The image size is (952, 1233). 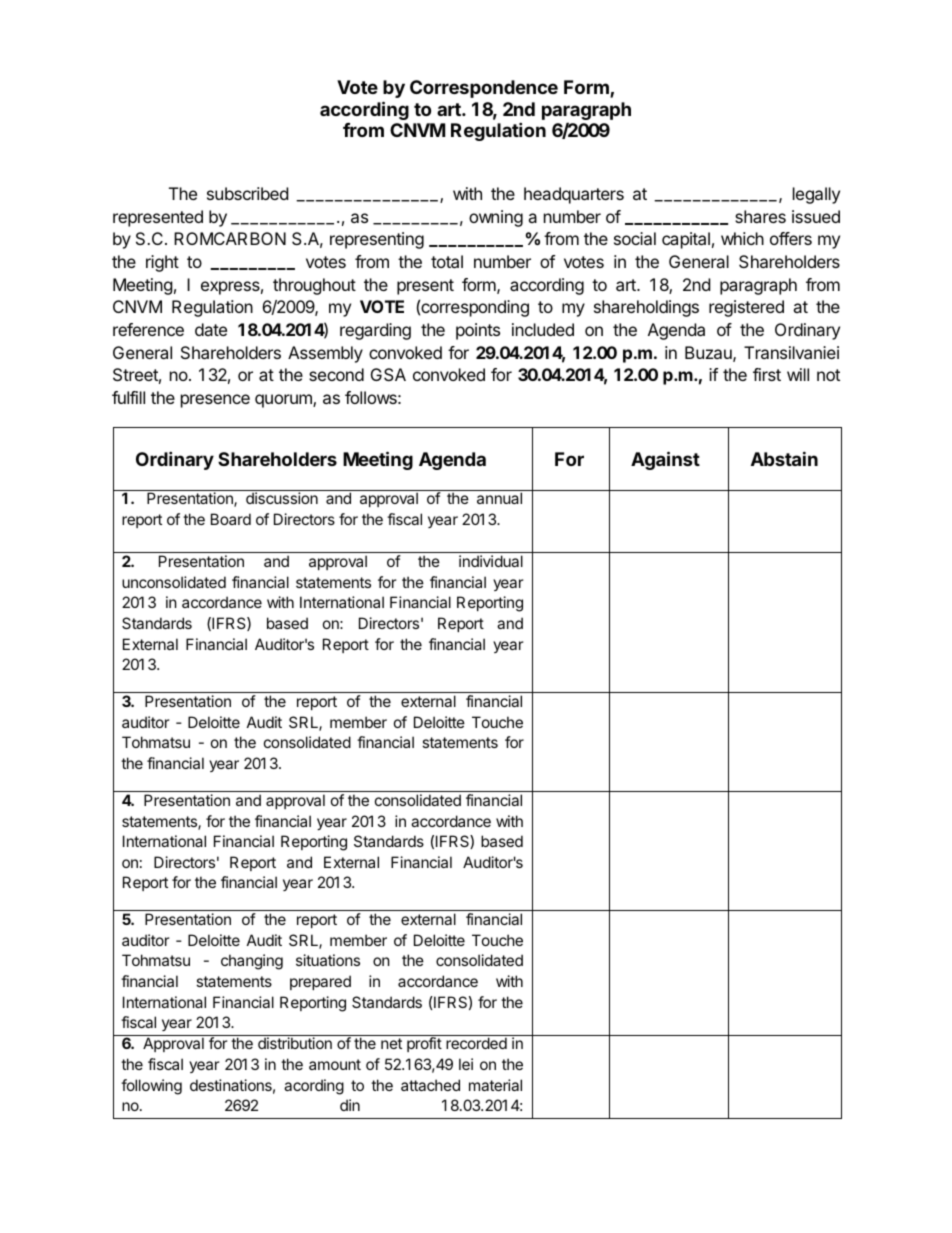 What do you see at coordinates (767, 374) in the image?
I see `first` at bounding box center [767, 374].
